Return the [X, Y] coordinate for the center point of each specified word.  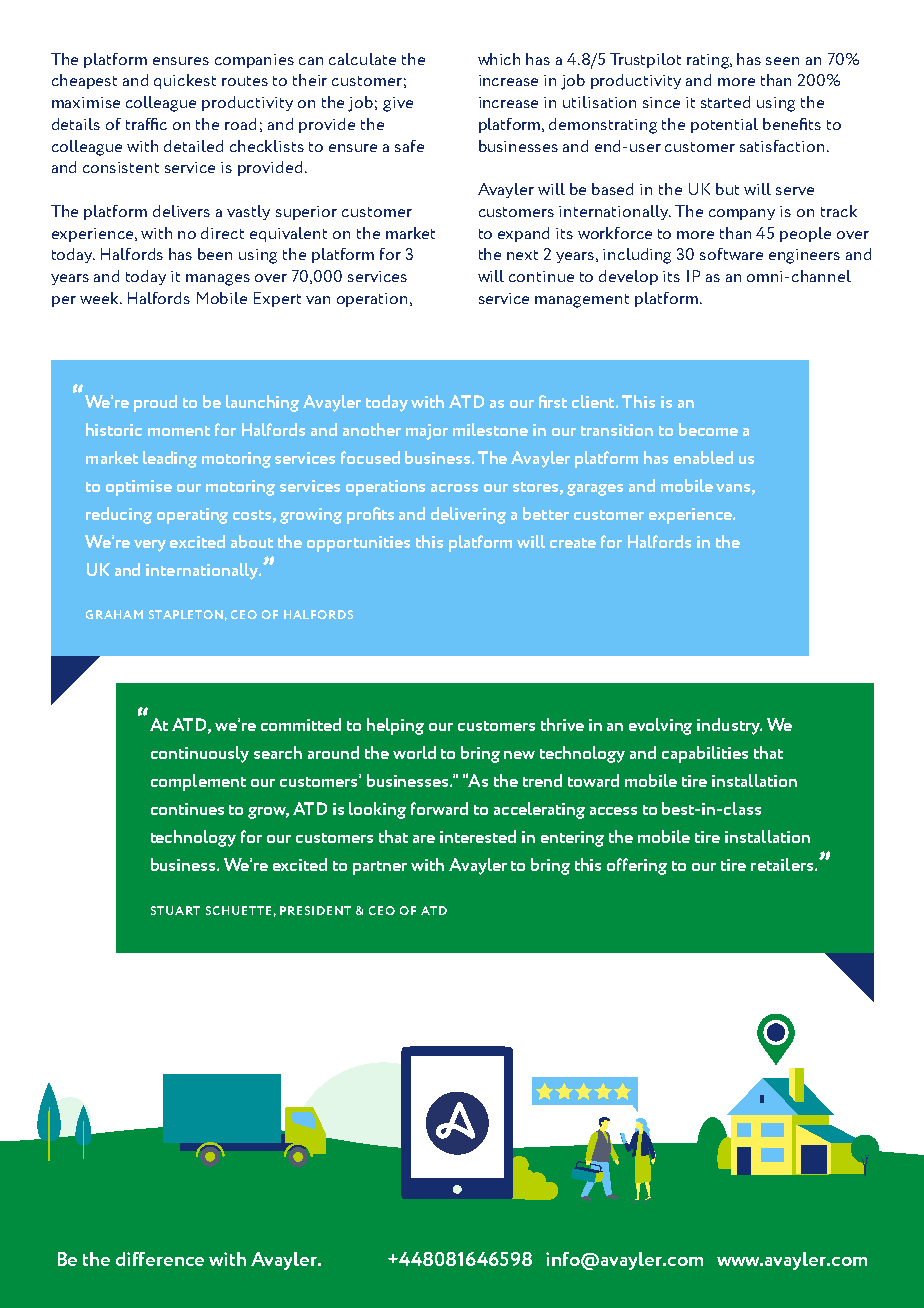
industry [729, 726]
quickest [185, 81]
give [398, 104]
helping [395, 726]
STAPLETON [186, 614]
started [725, 102]
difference [160, 1259]
